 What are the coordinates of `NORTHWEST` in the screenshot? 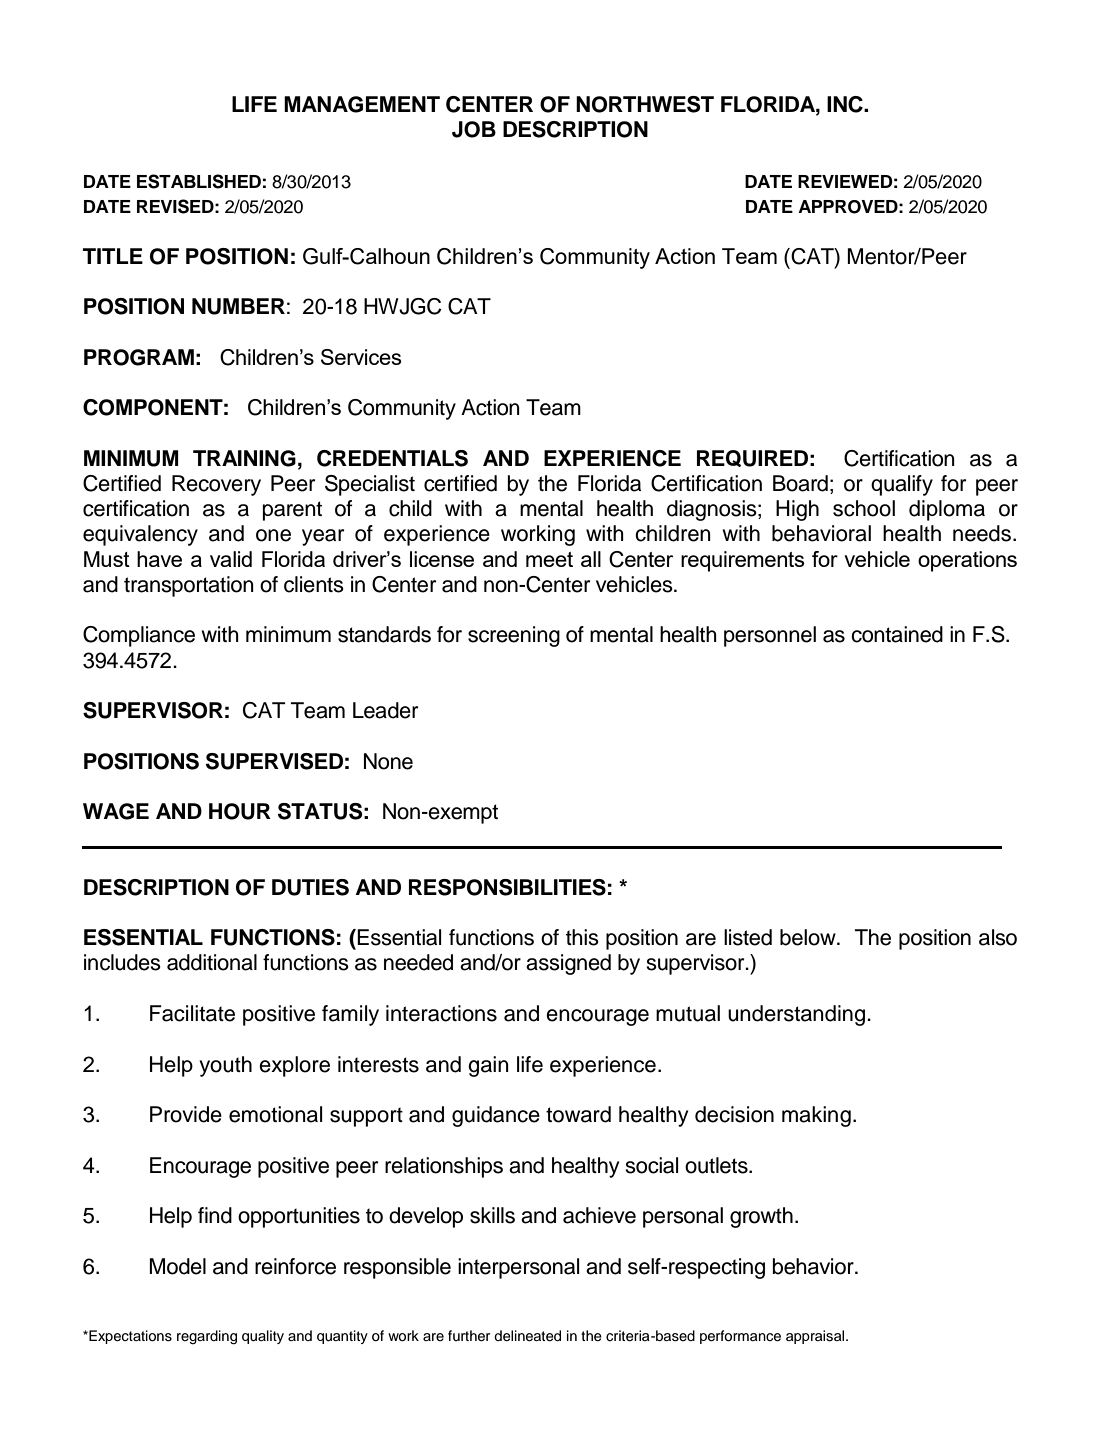 It's located at (645, 104).
